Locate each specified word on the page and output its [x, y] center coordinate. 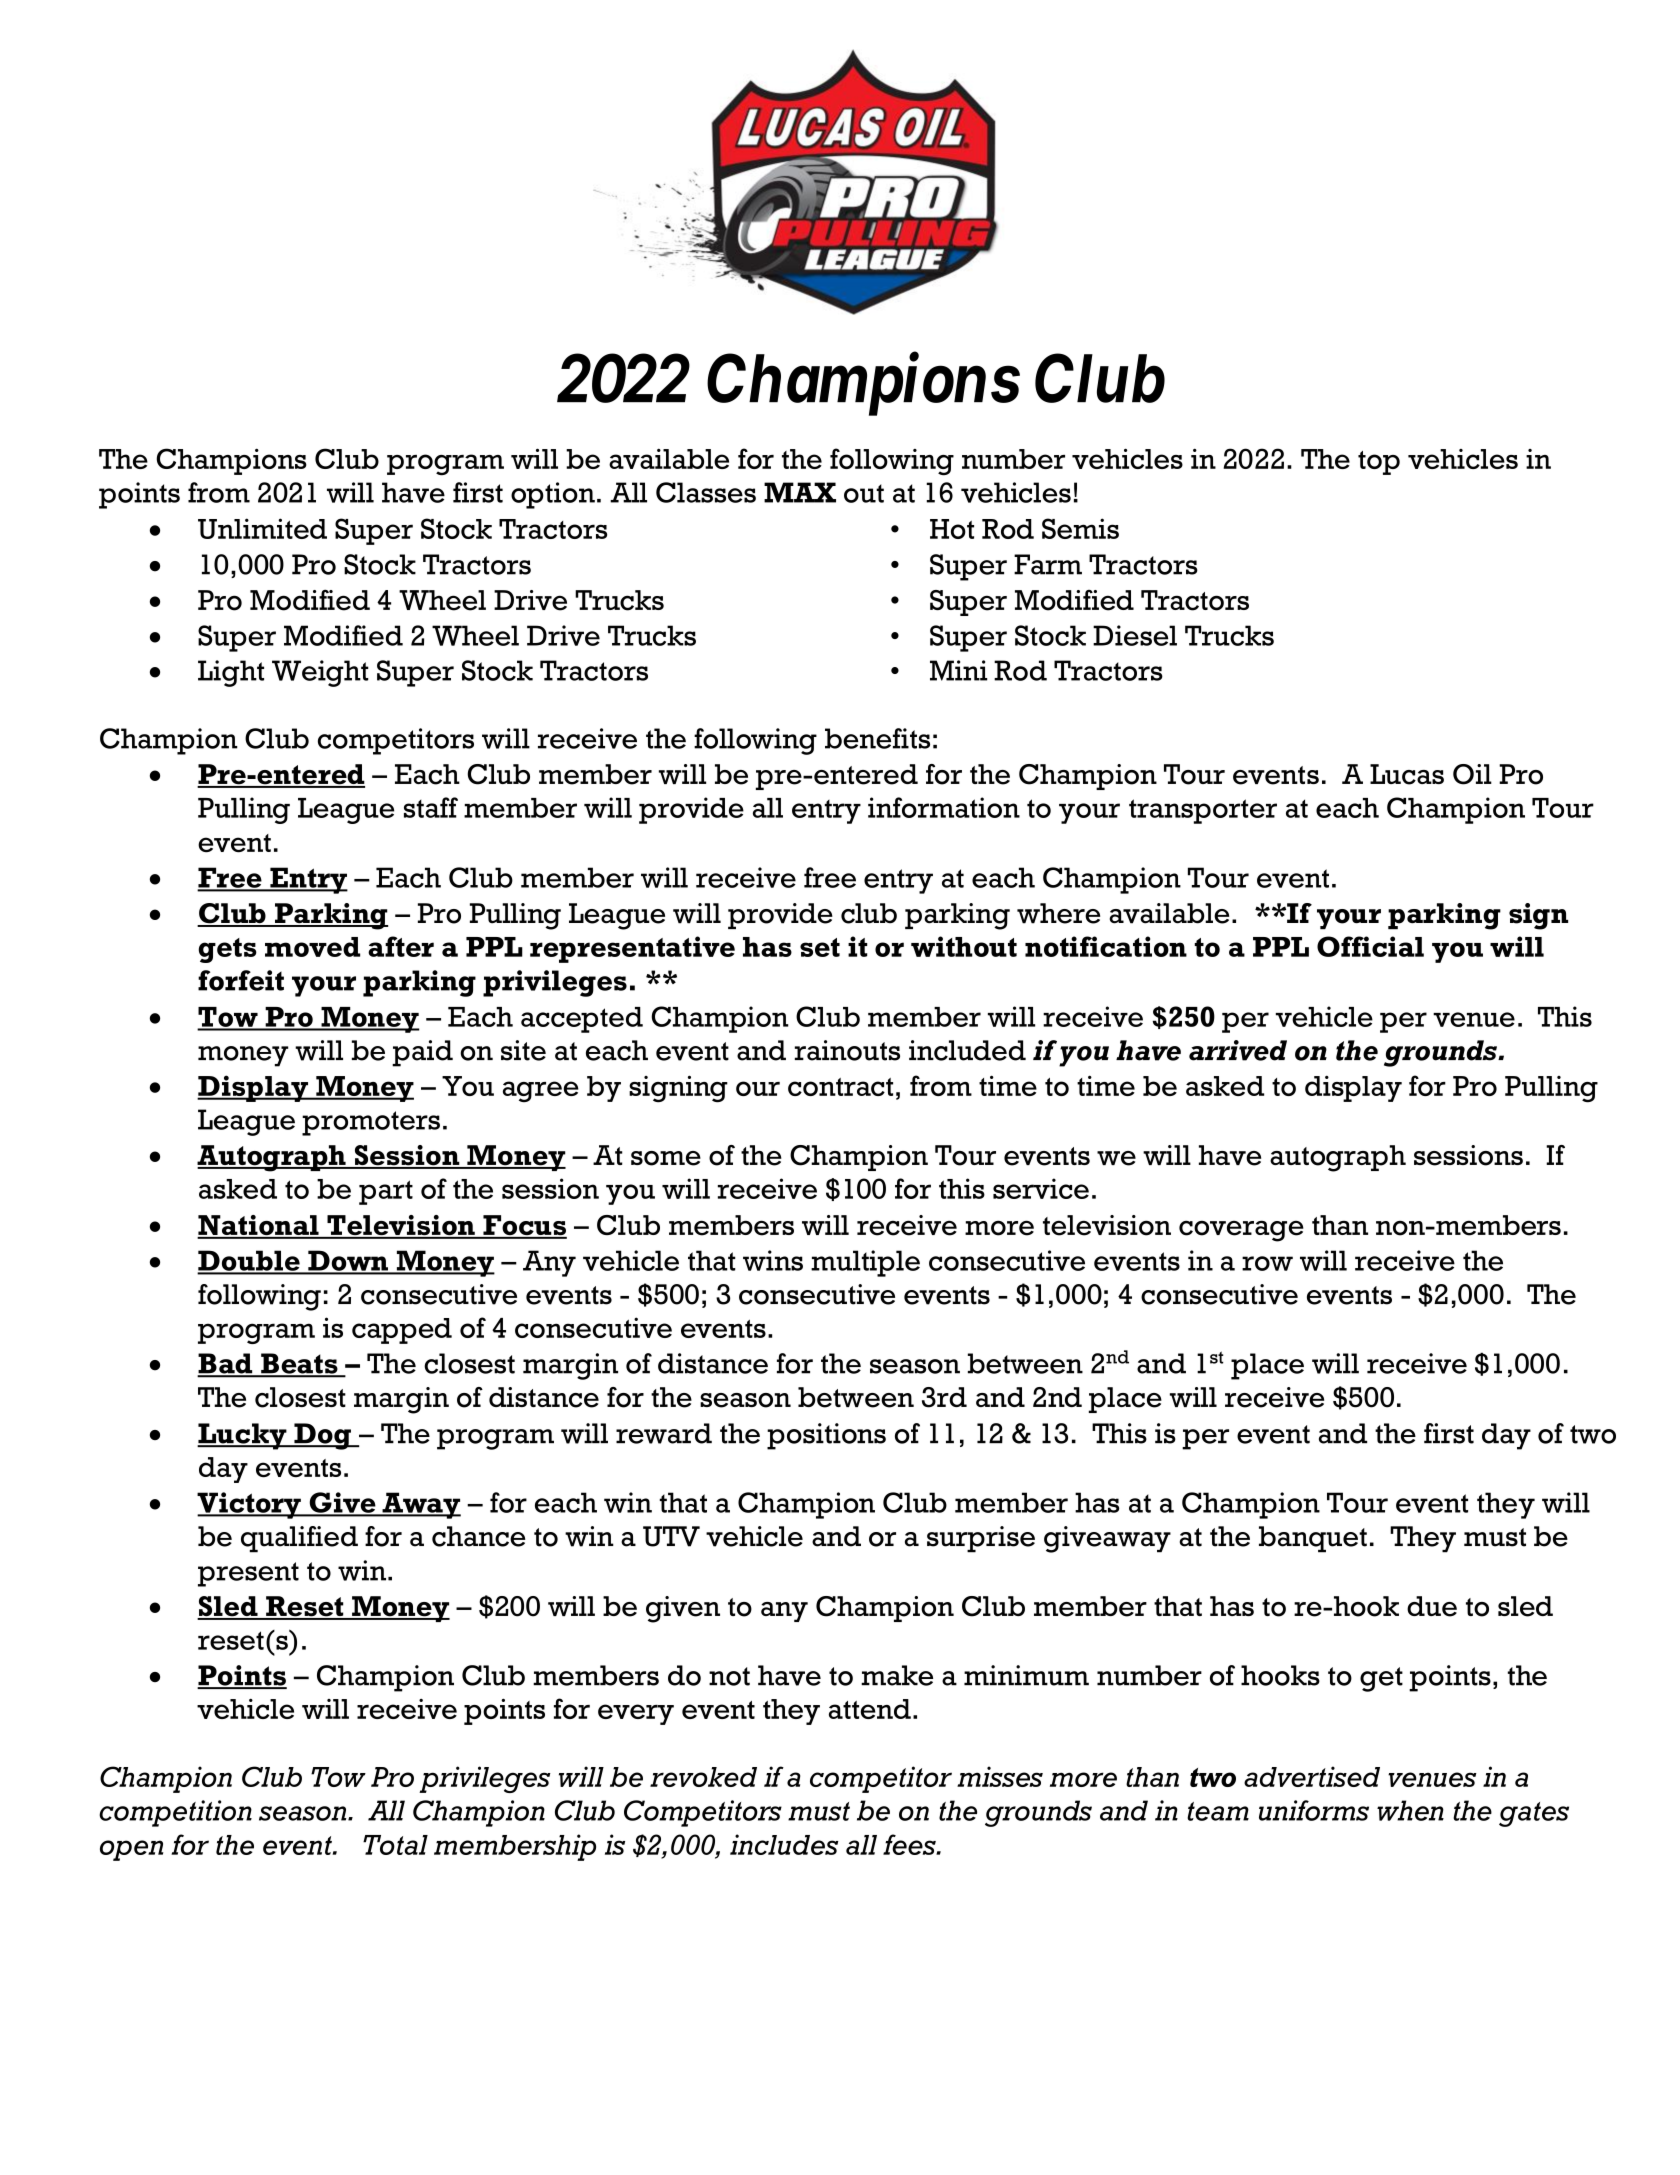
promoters [371, 1123]
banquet [1313, 1539]
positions [826, 1436]
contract [840, 1087]
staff [431, 807]
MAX [800, 492]
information [944, 807]
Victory [250, 1505]
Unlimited [262, 528]
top [1379, 463]
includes [784, 1844]
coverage [1241, 1231]
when [1410, 1810]
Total [395, 1845]
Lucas [1407, 774]
